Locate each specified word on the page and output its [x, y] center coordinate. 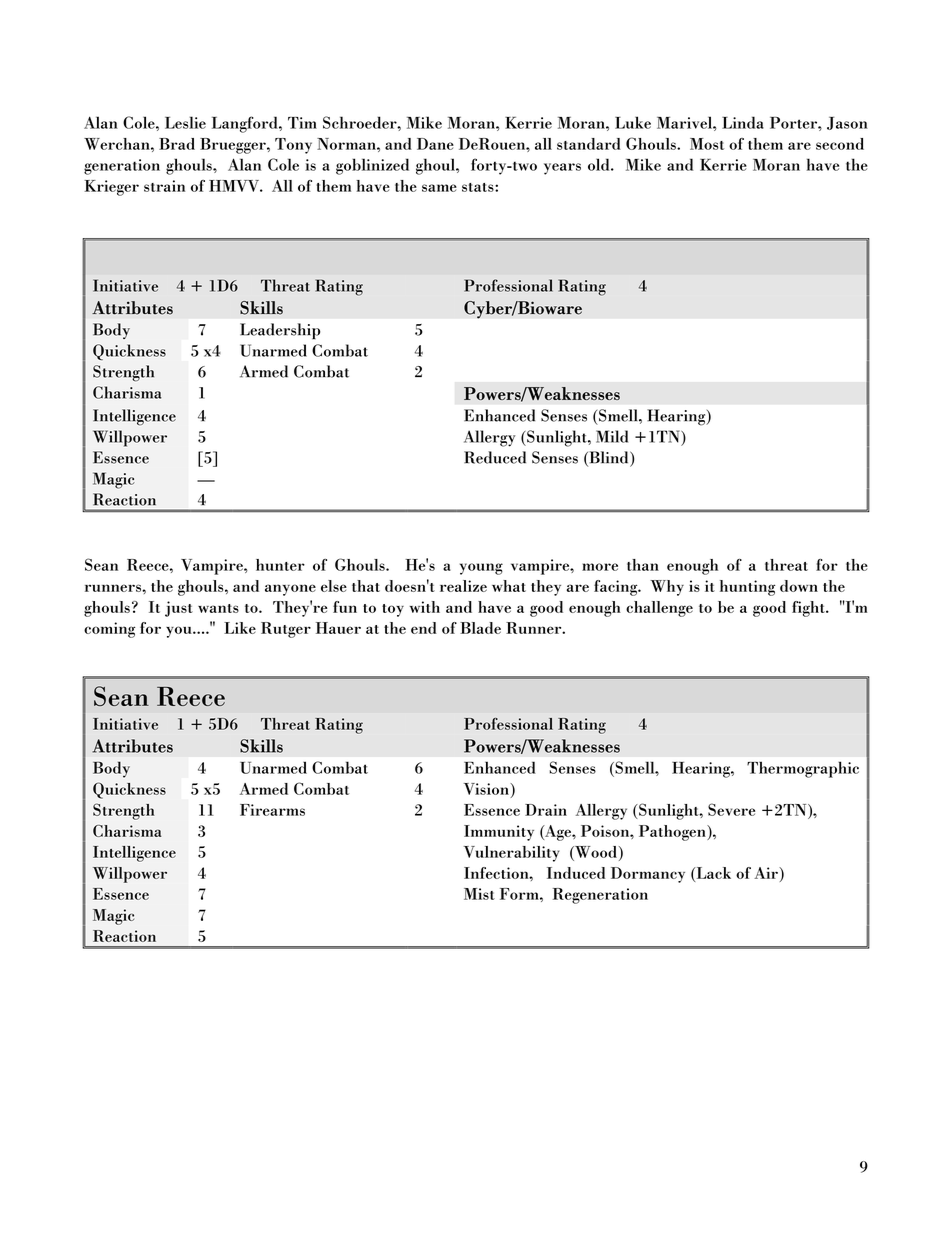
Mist [479, 894]
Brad [177, 144]
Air [767, 873]
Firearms [272, 810]
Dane [435, 144]
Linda [743, 122]
